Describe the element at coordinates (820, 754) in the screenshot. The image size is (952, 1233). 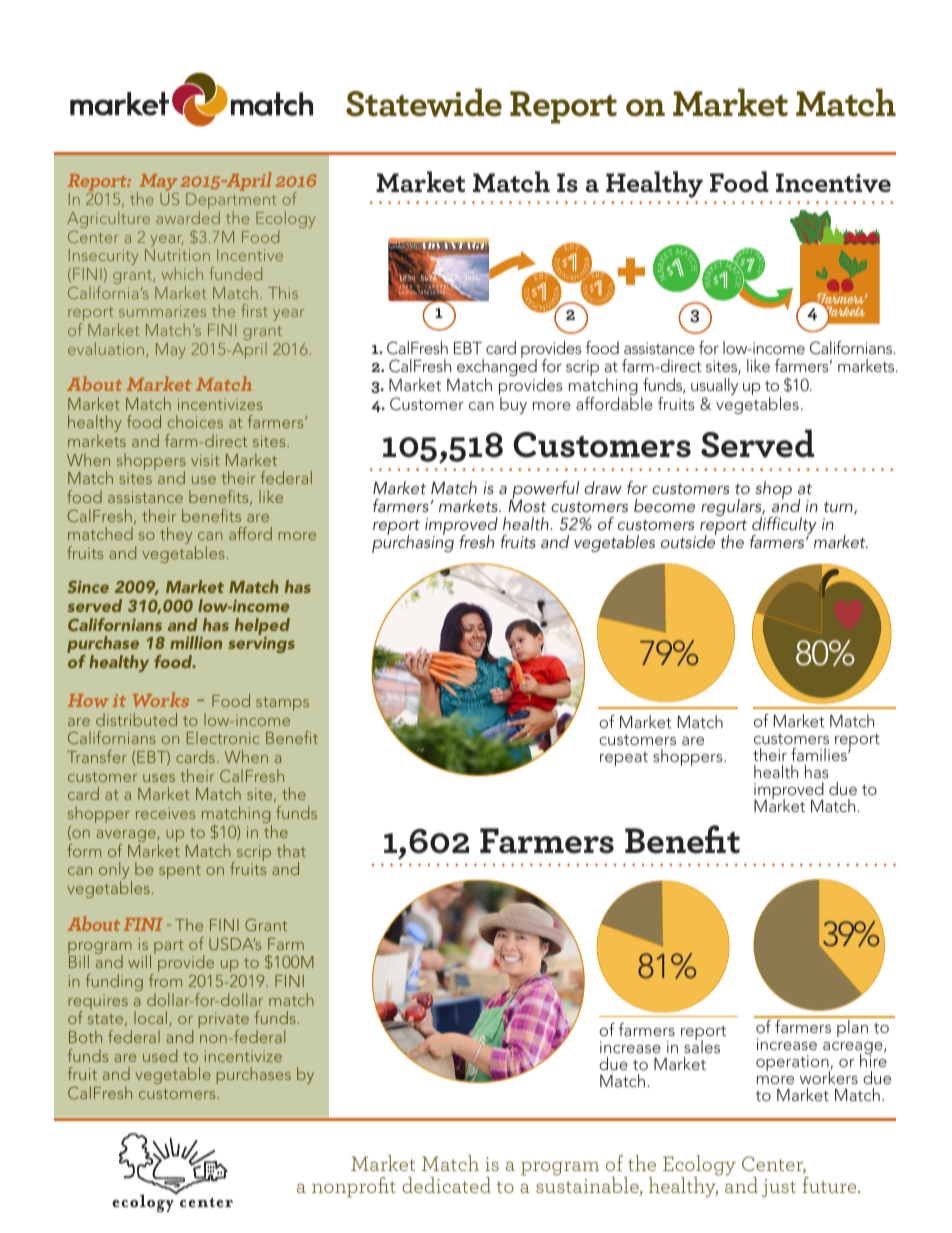
I see `families` at that location.
